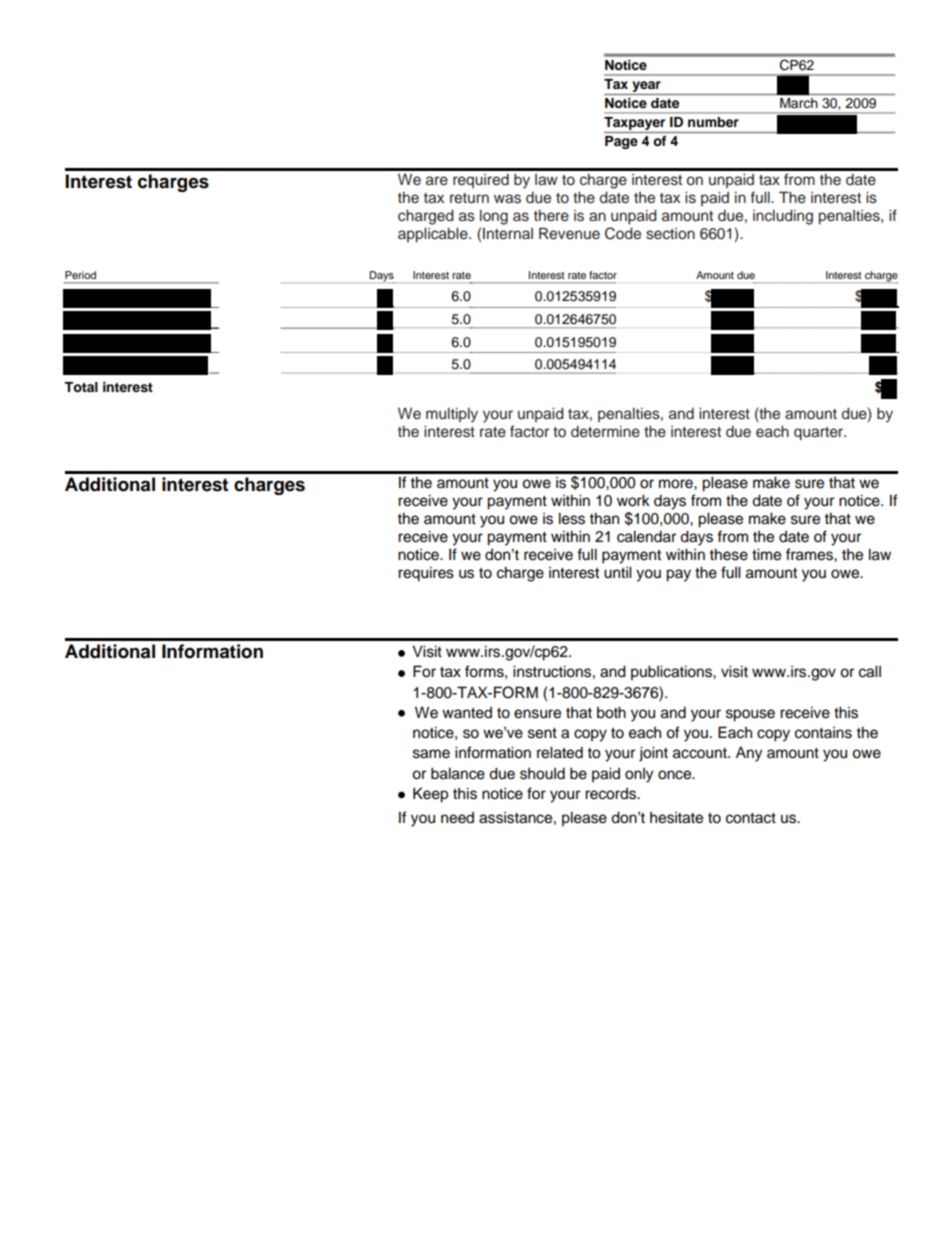 Image resolution: width=952 pixels, height=1233 pixels. What do you see at coordinates (437, 181) in the screenshot?
I see `are` at bounding box center [437, 181].
